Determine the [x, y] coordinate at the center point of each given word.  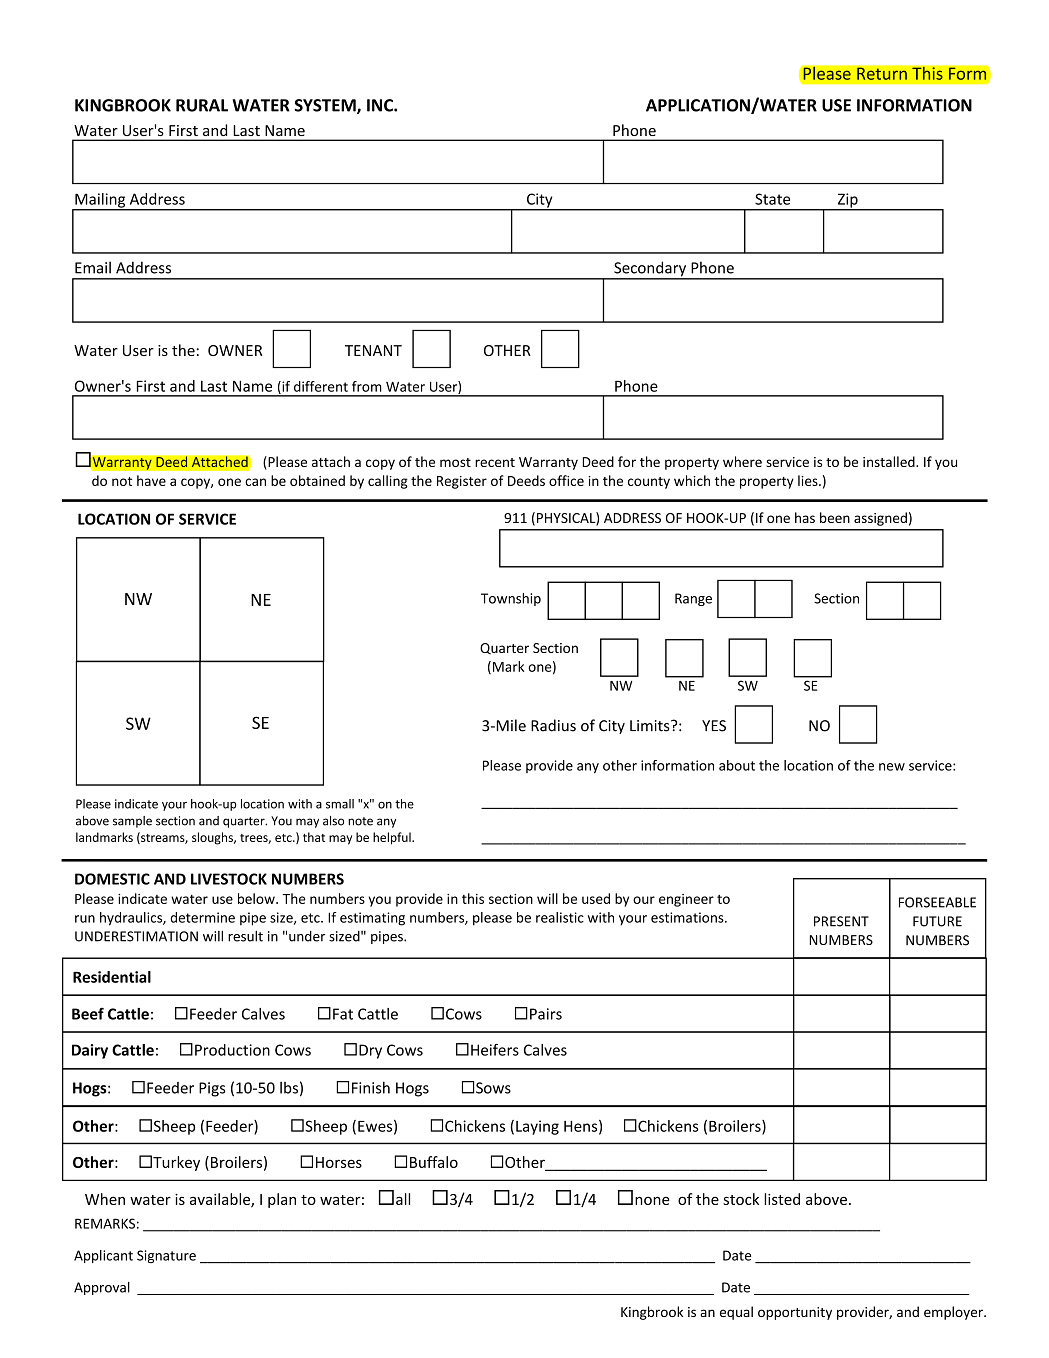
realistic [560, 917]
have [151, 480]
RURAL [202, 105]
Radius [553, 725]
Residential [112, 977]
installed [890, 461]
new [892, 767]
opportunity [795, 1313]
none [652, 1200]
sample [132, 822]
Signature [166, 1256]
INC [381, 105]
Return [882, 73]
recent [495, 462]
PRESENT [841, 921]
